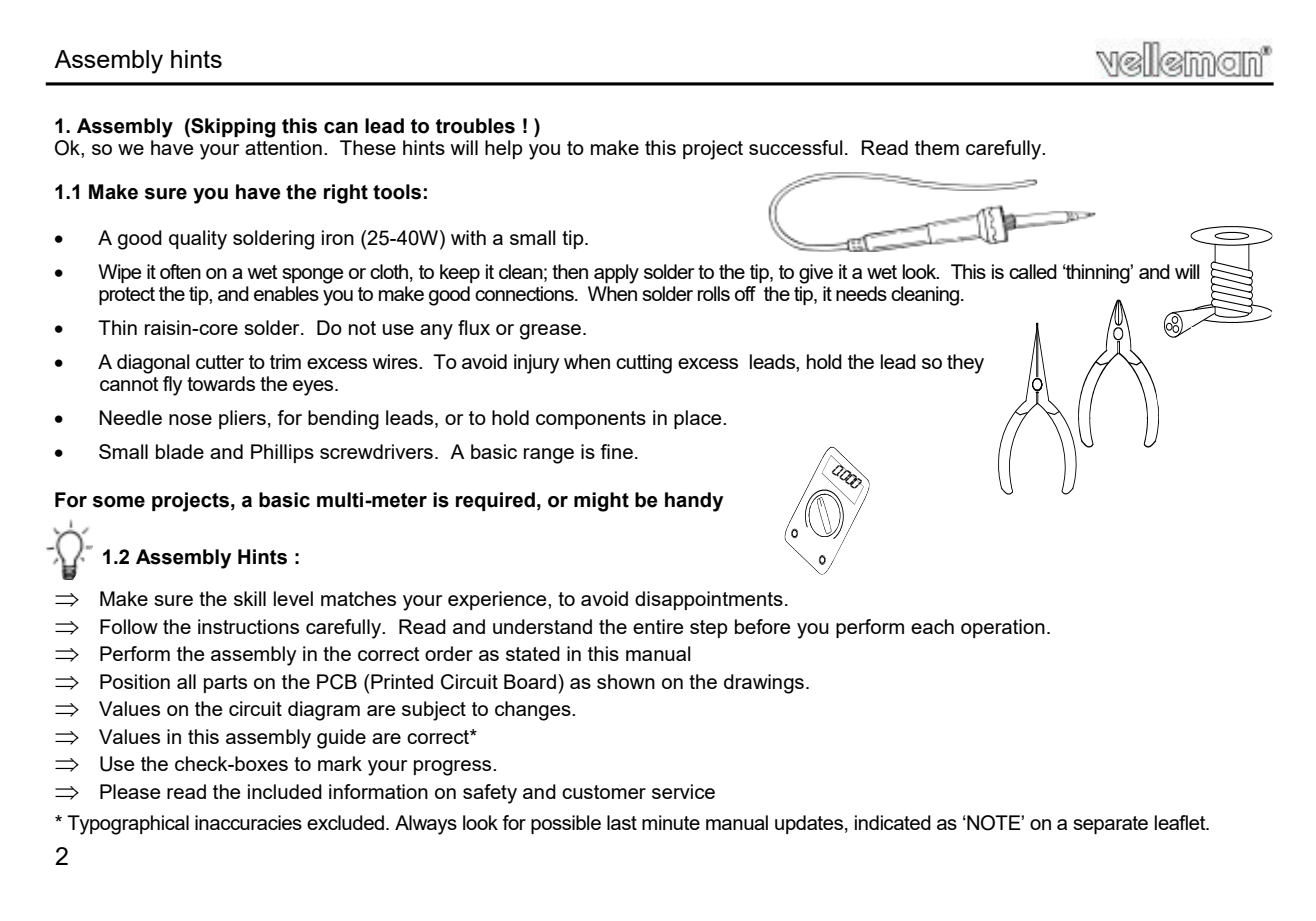 The width and height of the image is (1316, 921). I want to click on they, so click(965, 364).
